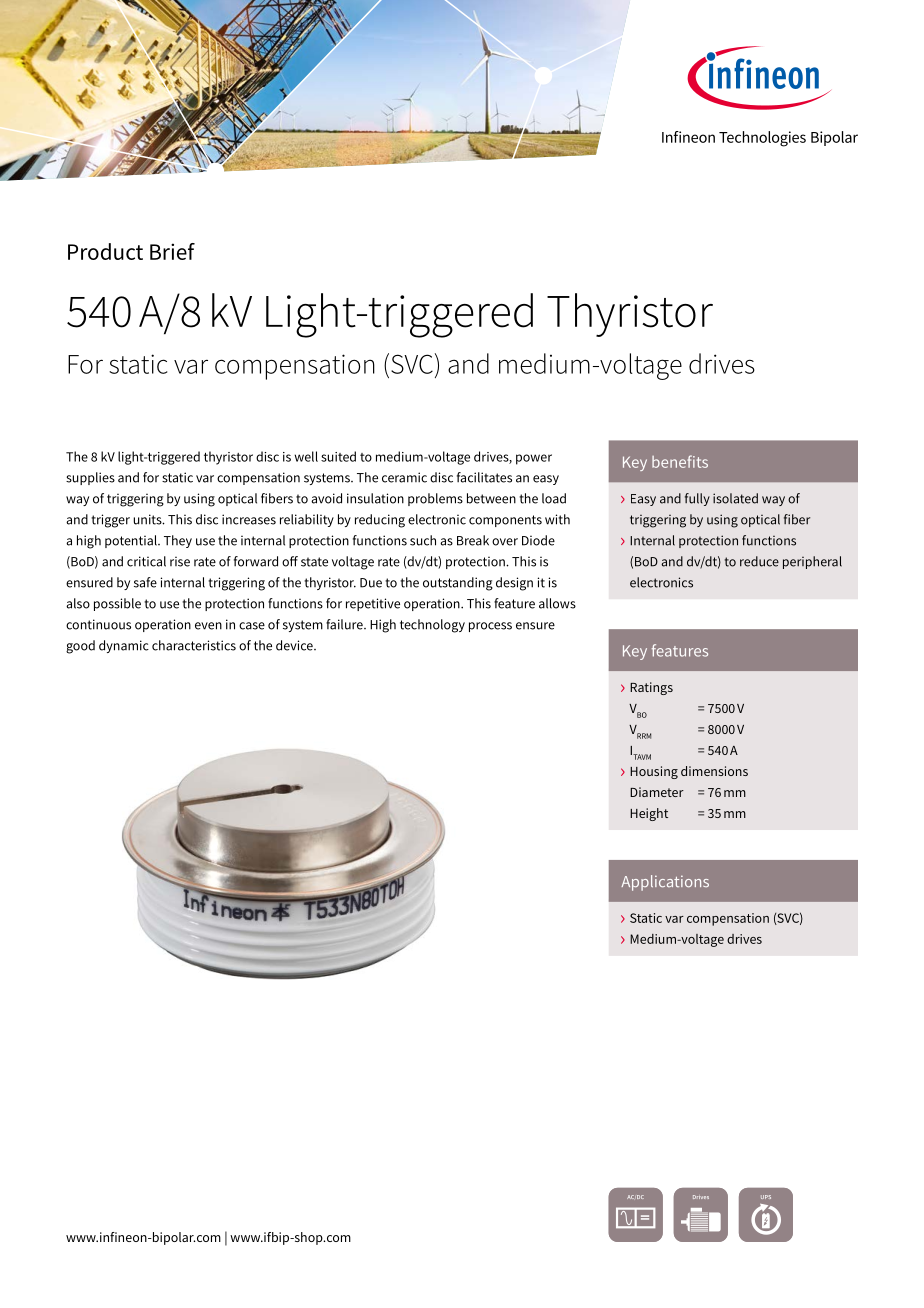 This page has height=1308, width=924. Describe the element at coordinates (105, 251) in the page. I see `Product` at that location.
